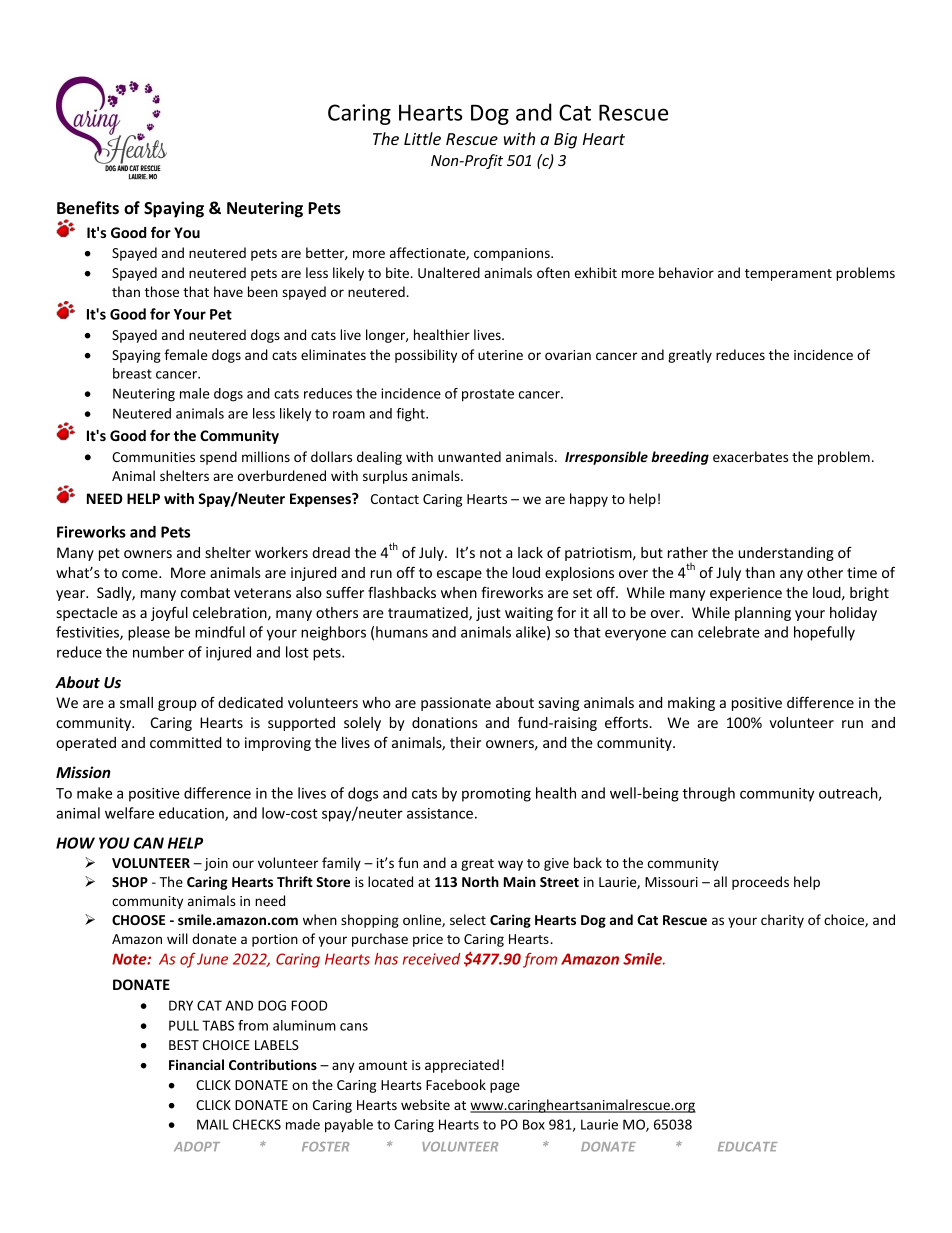  Describe the element at coordinates (213, 1124) in the page. I see `MAIL` at that location.
